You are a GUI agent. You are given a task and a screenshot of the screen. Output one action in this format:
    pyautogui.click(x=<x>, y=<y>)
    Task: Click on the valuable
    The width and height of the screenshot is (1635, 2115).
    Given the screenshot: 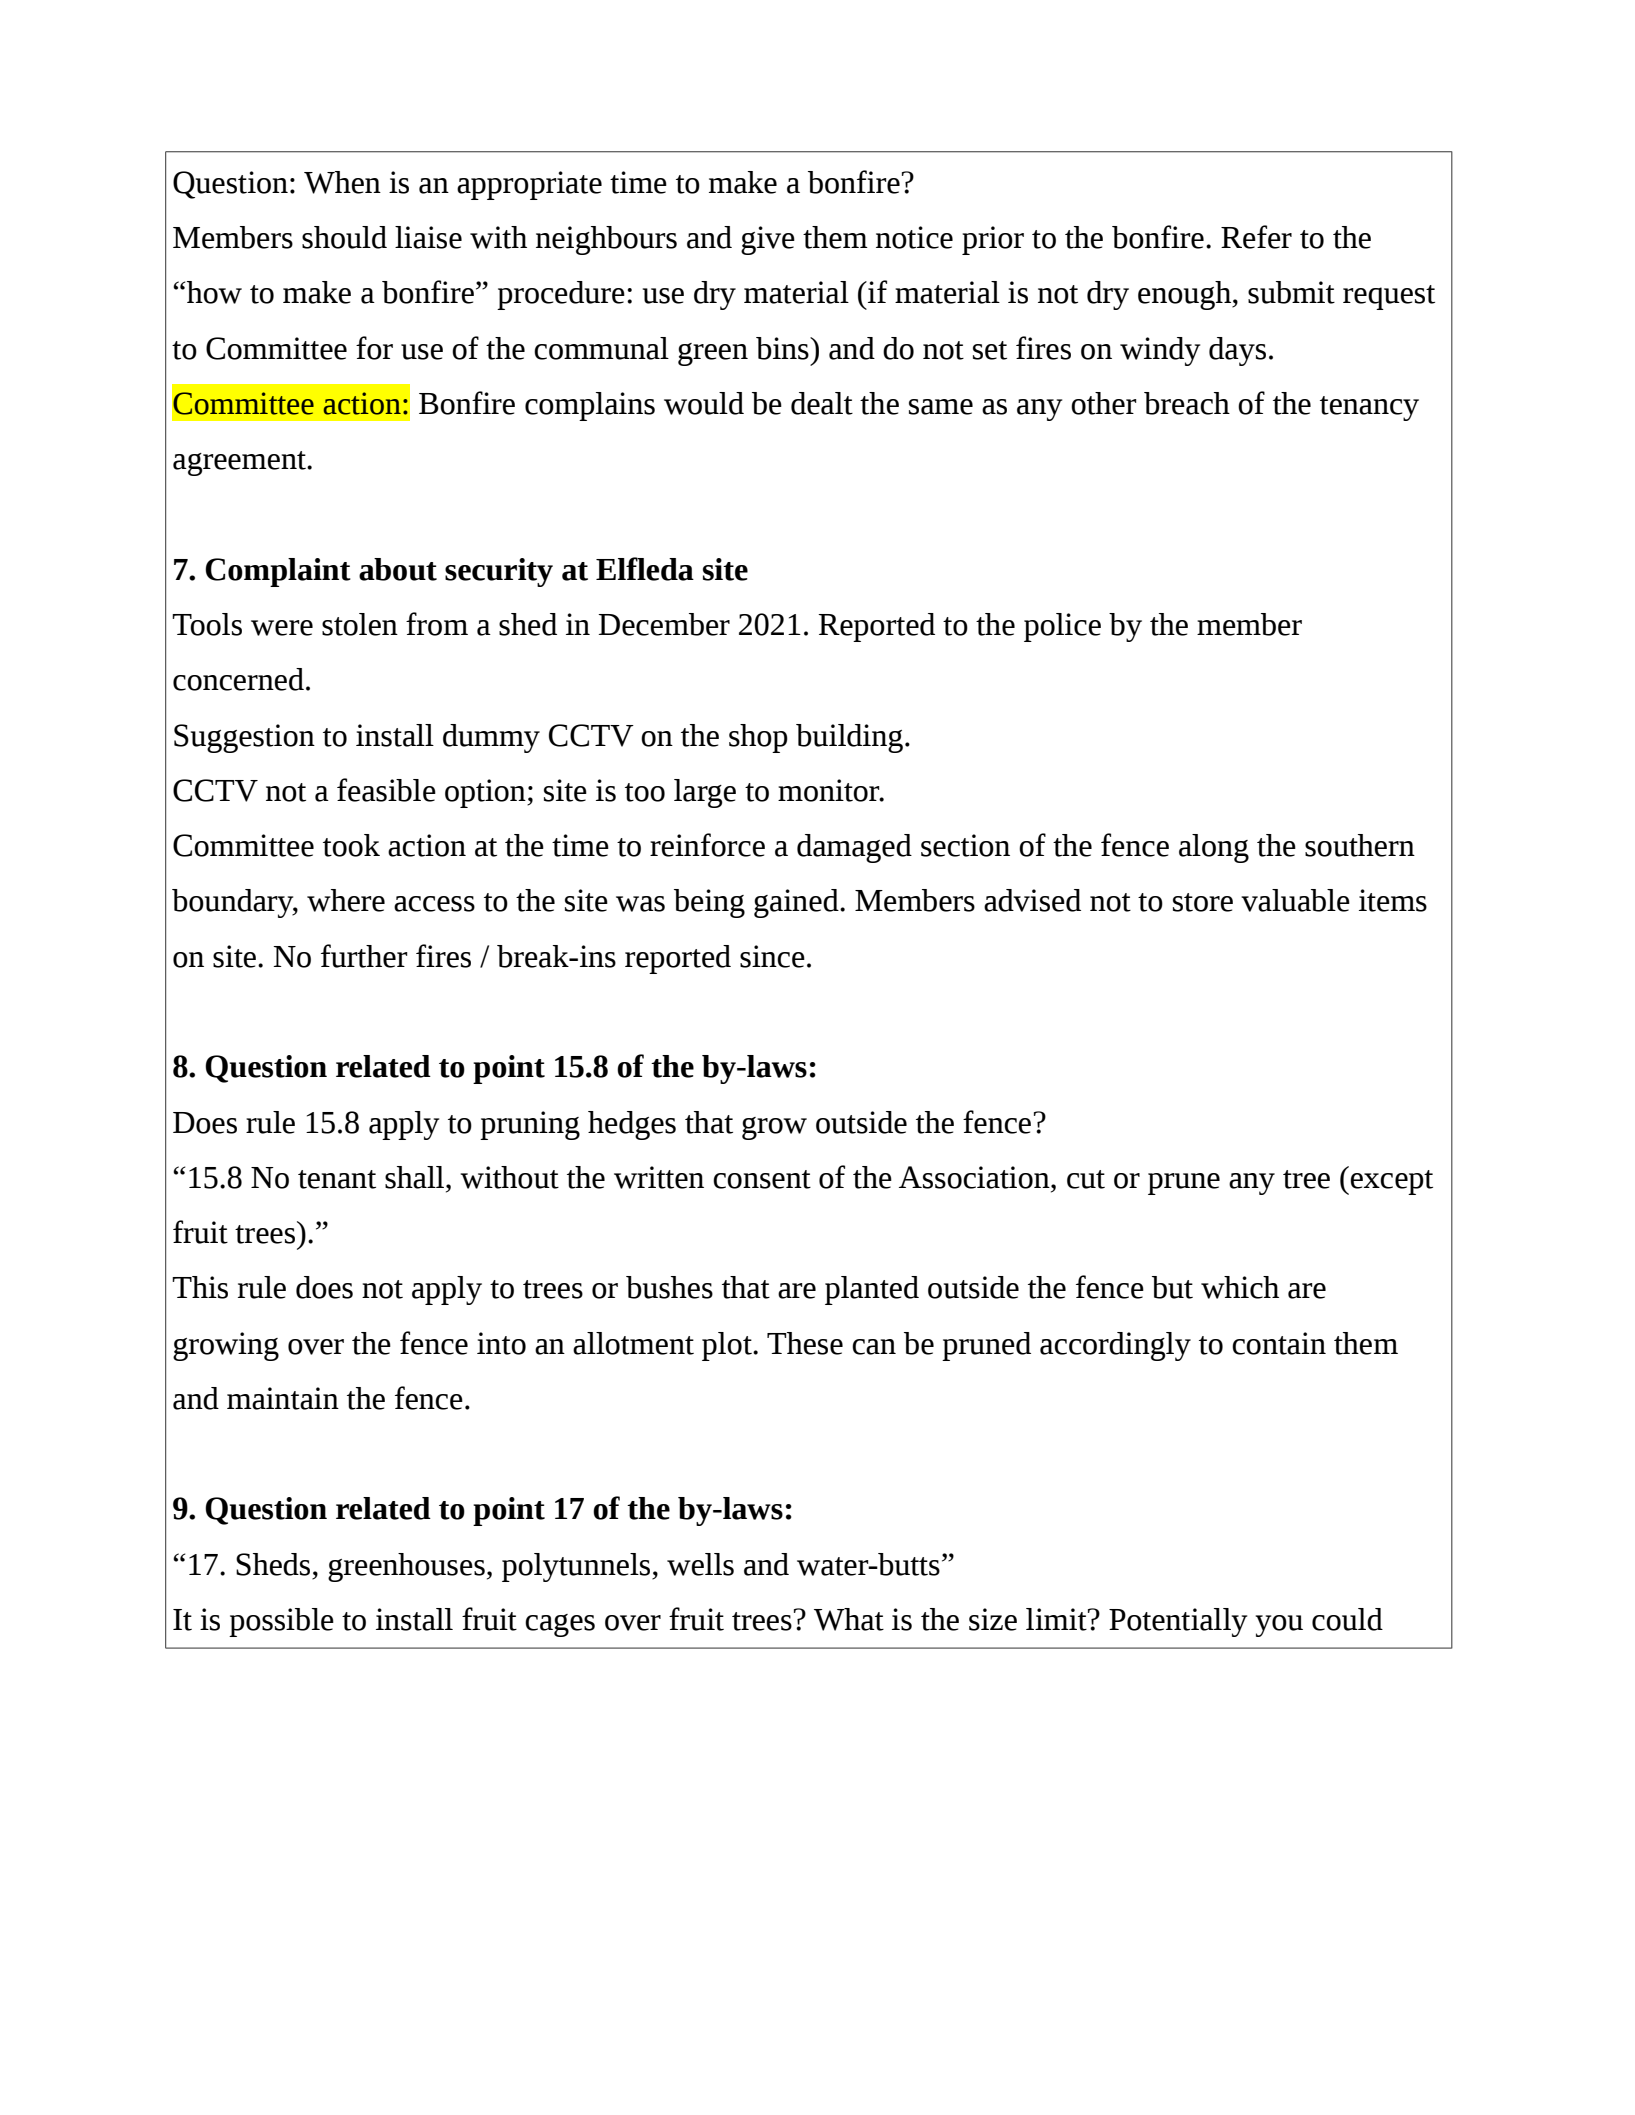 What is the action you would take?
    pyautogui.click(x=1295, y=900)
